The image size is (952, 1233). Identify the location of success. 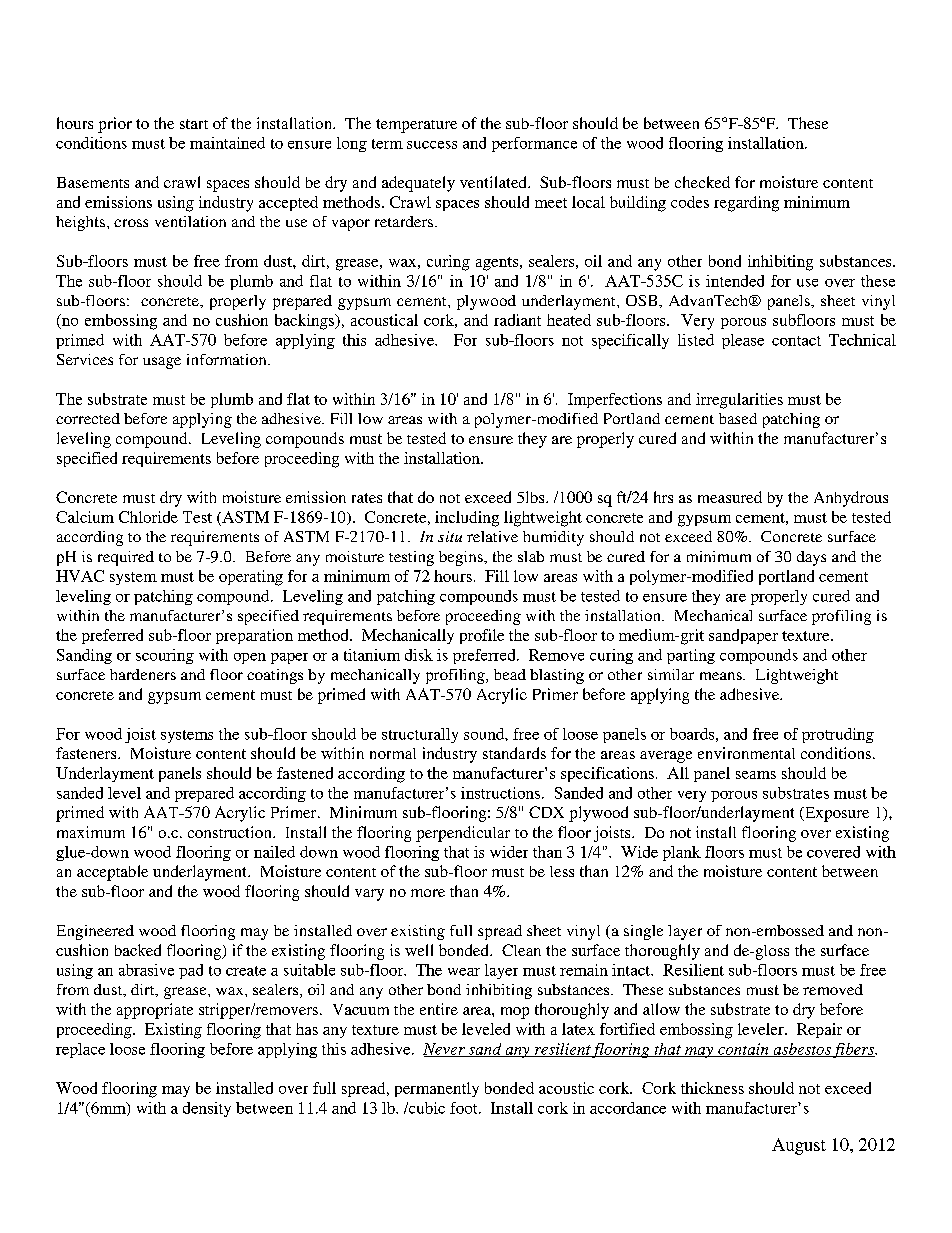
(432, 145).
